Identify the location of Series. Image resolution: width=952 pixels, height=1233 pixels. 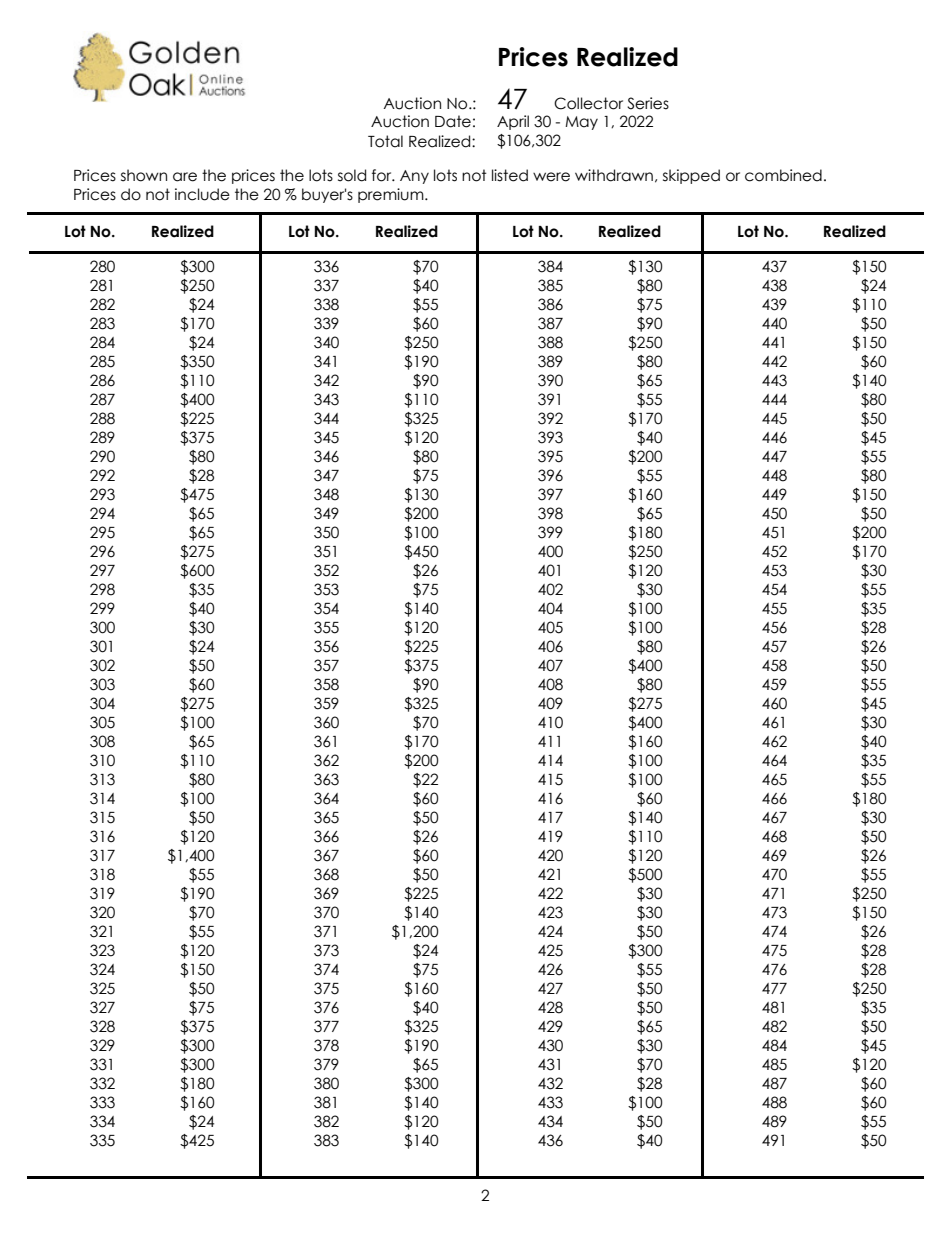
(648, 103).
